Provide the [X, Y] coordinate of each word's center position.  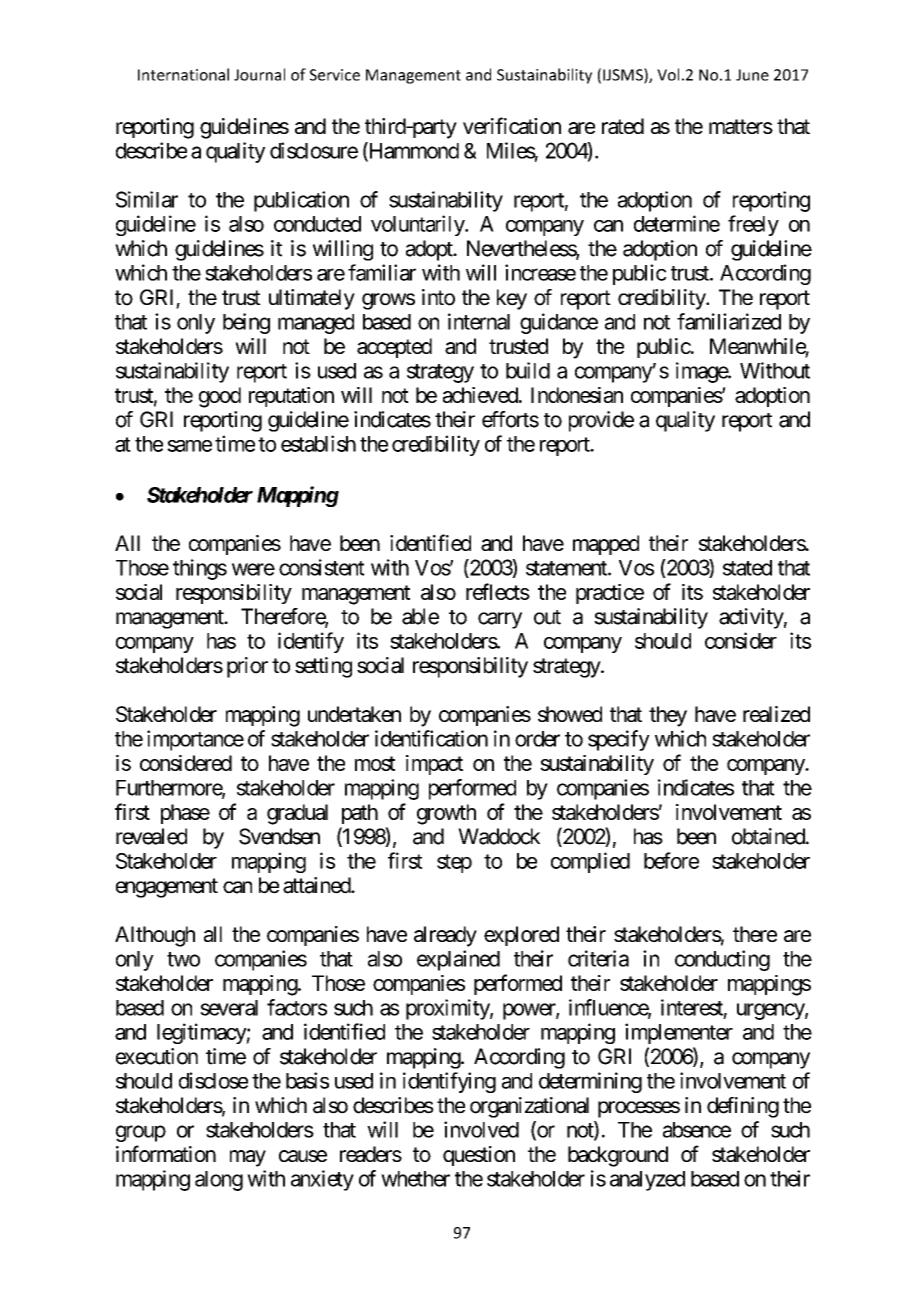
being [246, 323]
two [183, 959]
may [248, 1158]
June [752, 75]
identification [431, 738]
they [668, 716]
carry [500, 620]
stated [747, 568]
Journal [259, 74]
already [445, 936]
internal [479, 321]
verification [512, 125]
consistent [322, 567]
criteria [598, 958]
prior [247, 667]
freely [753, 225]
